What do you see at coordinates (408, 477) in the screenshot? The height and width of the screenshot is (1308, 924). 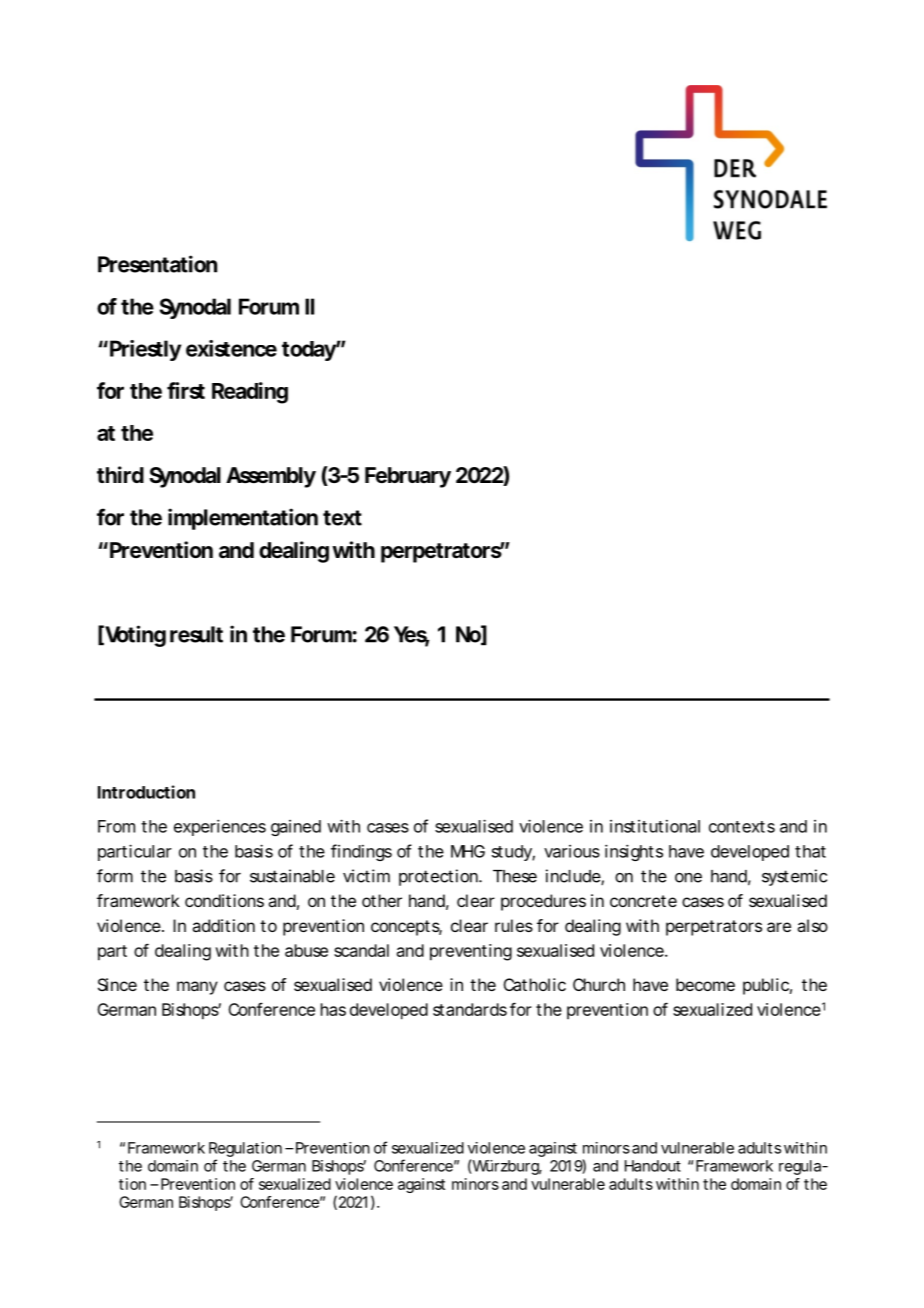 I see `February` at bounding box center [408, 477].
